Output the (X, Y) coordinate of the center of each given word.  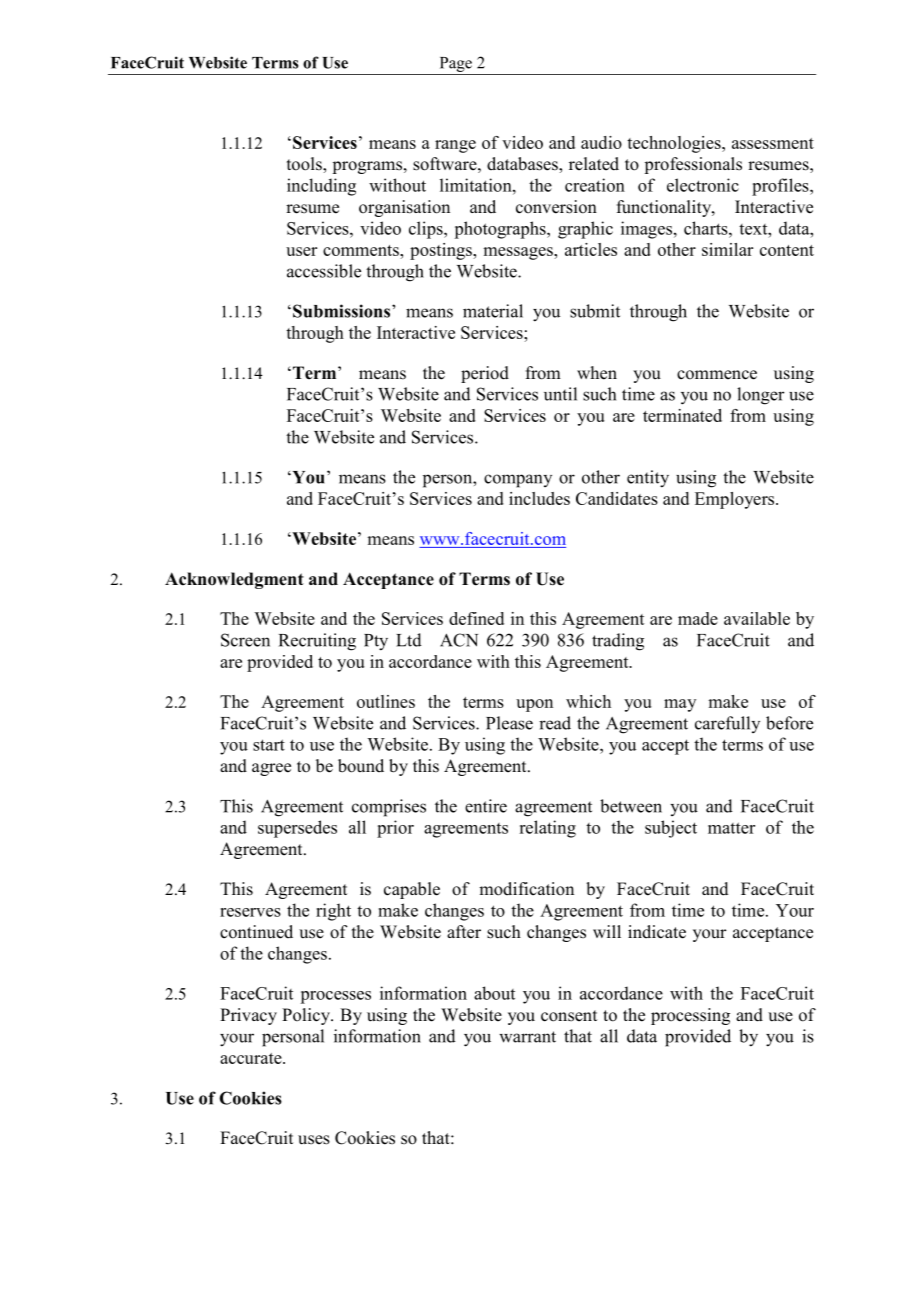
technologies (675, 144)
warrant (527, 1037)
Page (456, 64)
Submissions (343, 311)
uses (314, 1140)
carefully (727, 724)
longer (761, 396)
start (269, 745)
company (518, 481)
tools (305, 165)
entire (486, 806)
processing (690, 1016)
